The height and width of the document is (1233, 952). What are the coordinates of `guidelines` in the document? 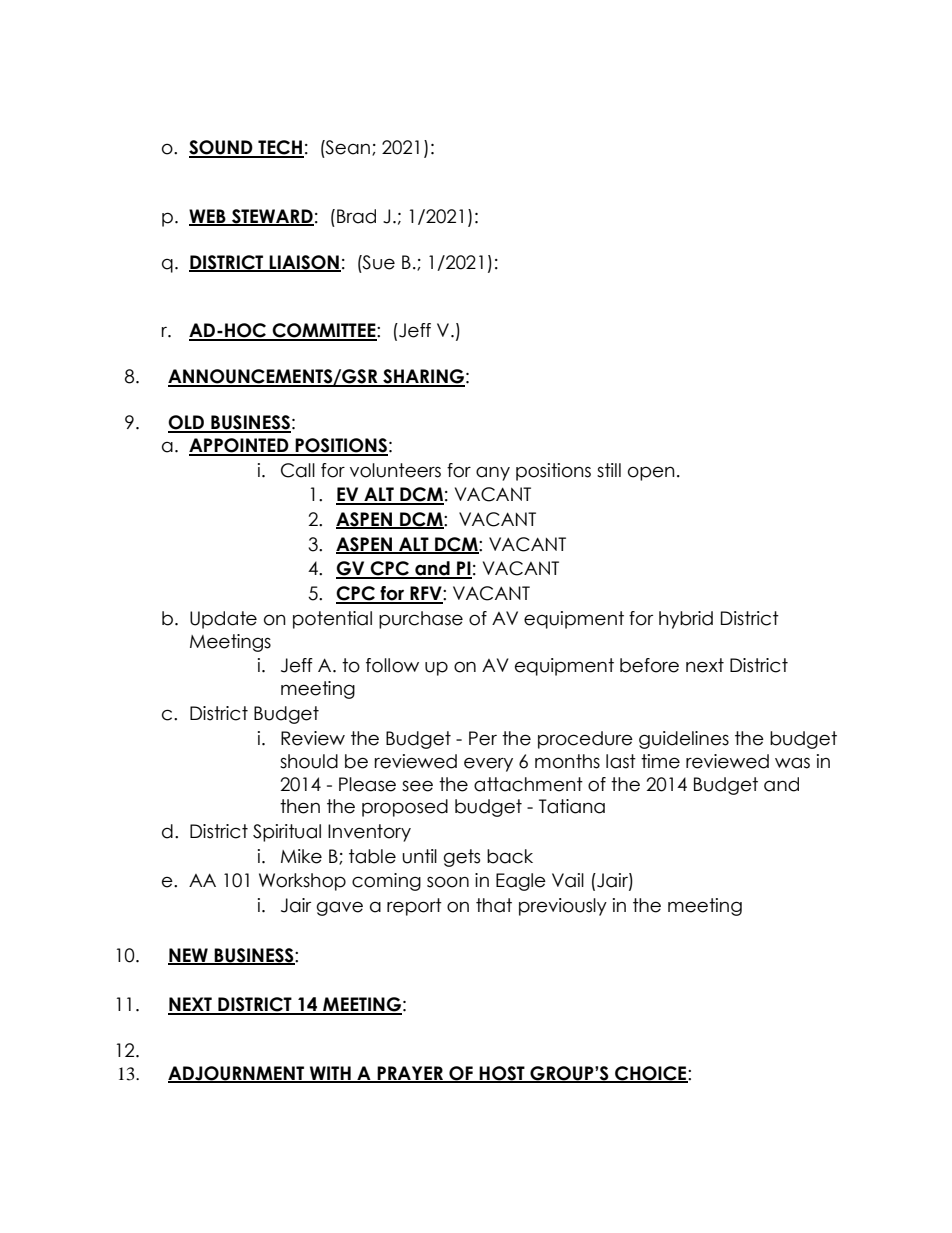 It's located at (684, 740).
